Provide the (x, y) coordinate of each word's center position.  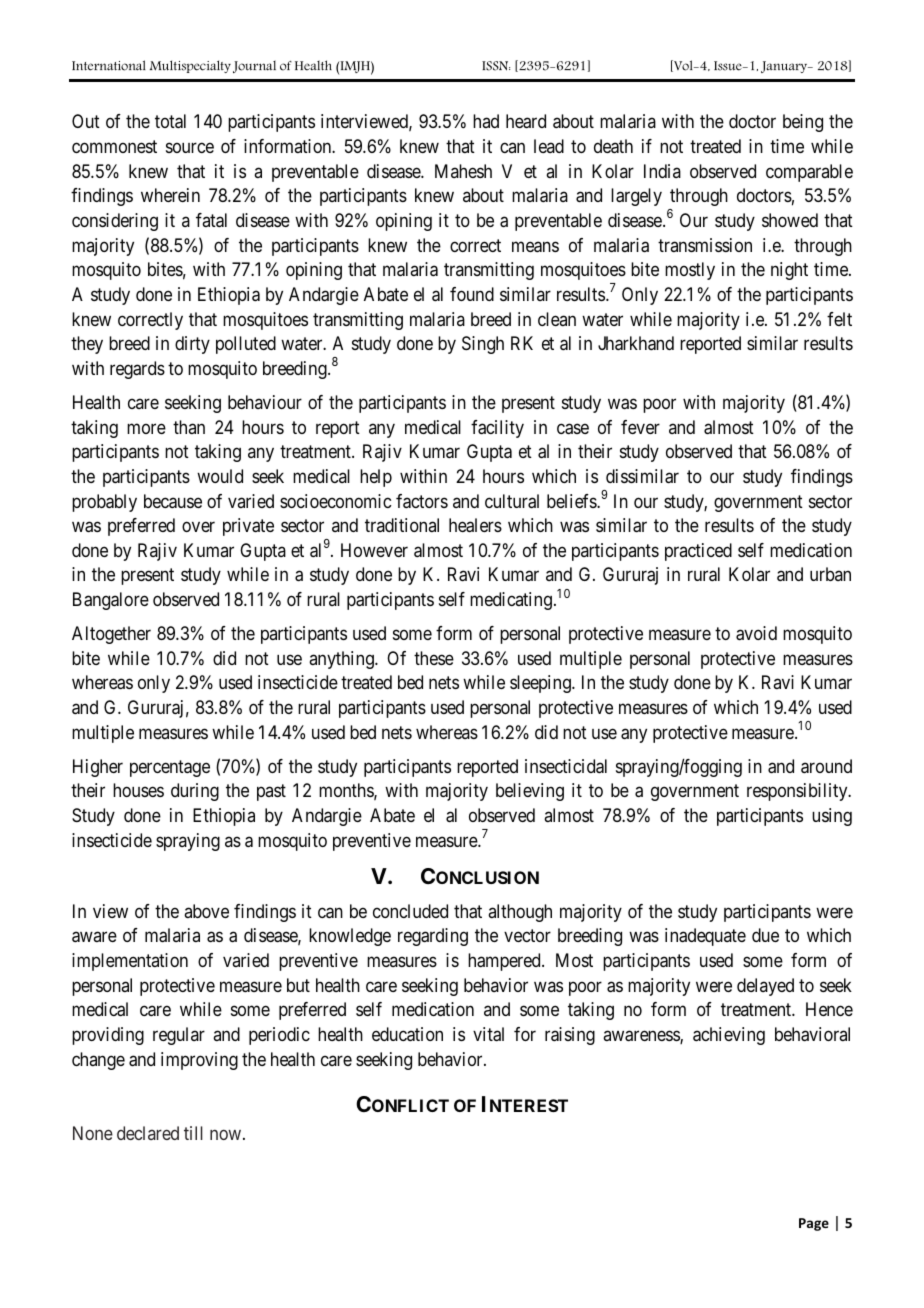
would (220, 476)
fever (640, 427)
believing (530, 792)
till (193, 1133)
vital (488, 1034)
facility (497, 429)
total (170, 121)
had (486, 121)
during (195, 792)
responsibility (798, 792)
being (803, 123)
